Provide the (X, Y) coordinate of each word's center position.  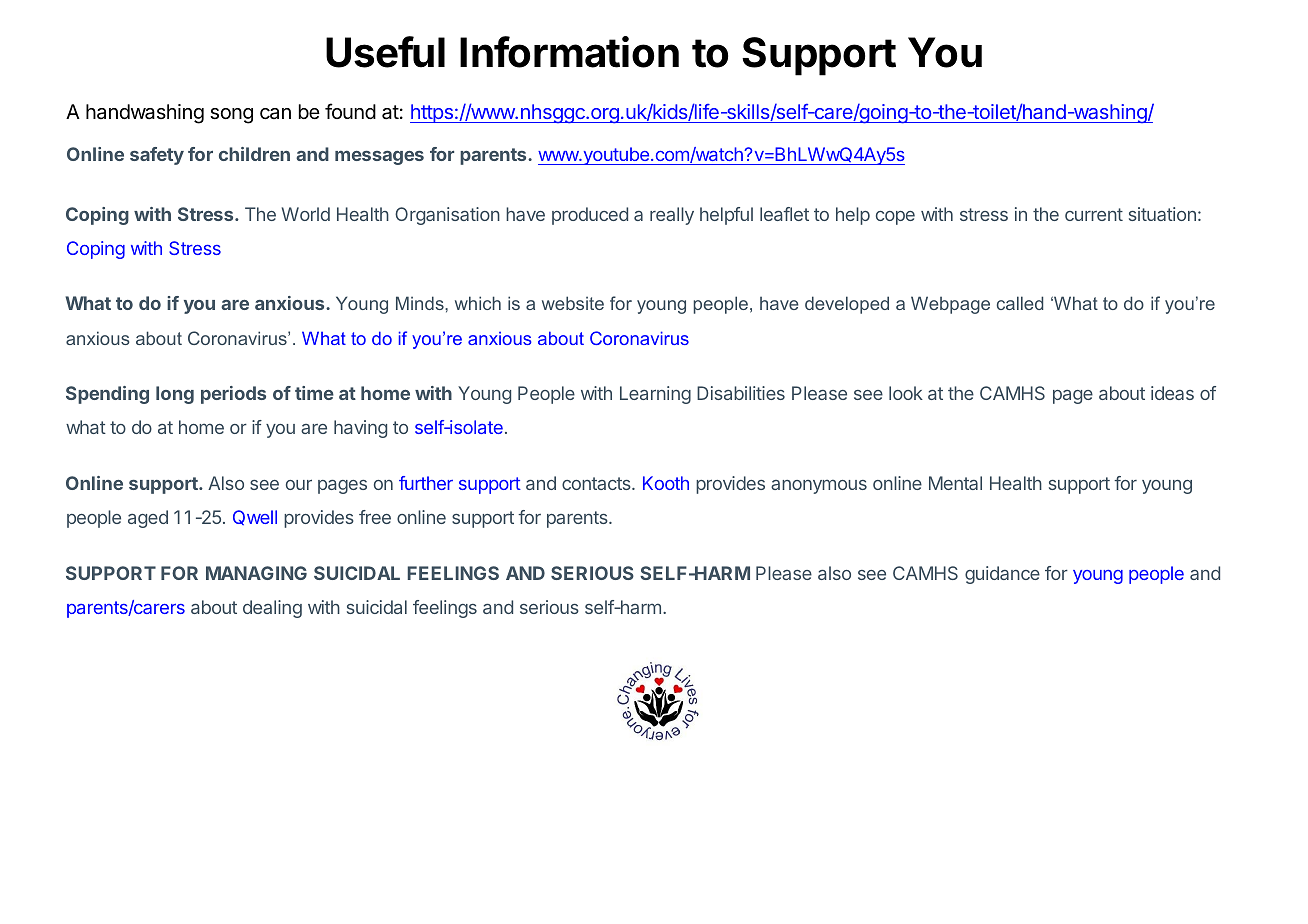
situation (1162, 214)
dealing (272, 609)
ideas (1172, 393)
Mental (955, 483)
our (299, 484)
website (573, 303)
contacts (597, 483)
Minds (421, 303)
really (672, 216)
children (254, 154)
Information (569, 52)
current (1094, 214)
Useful (385, 52)
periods (233, 395)
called (1020, 303)
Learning (655, 395)
